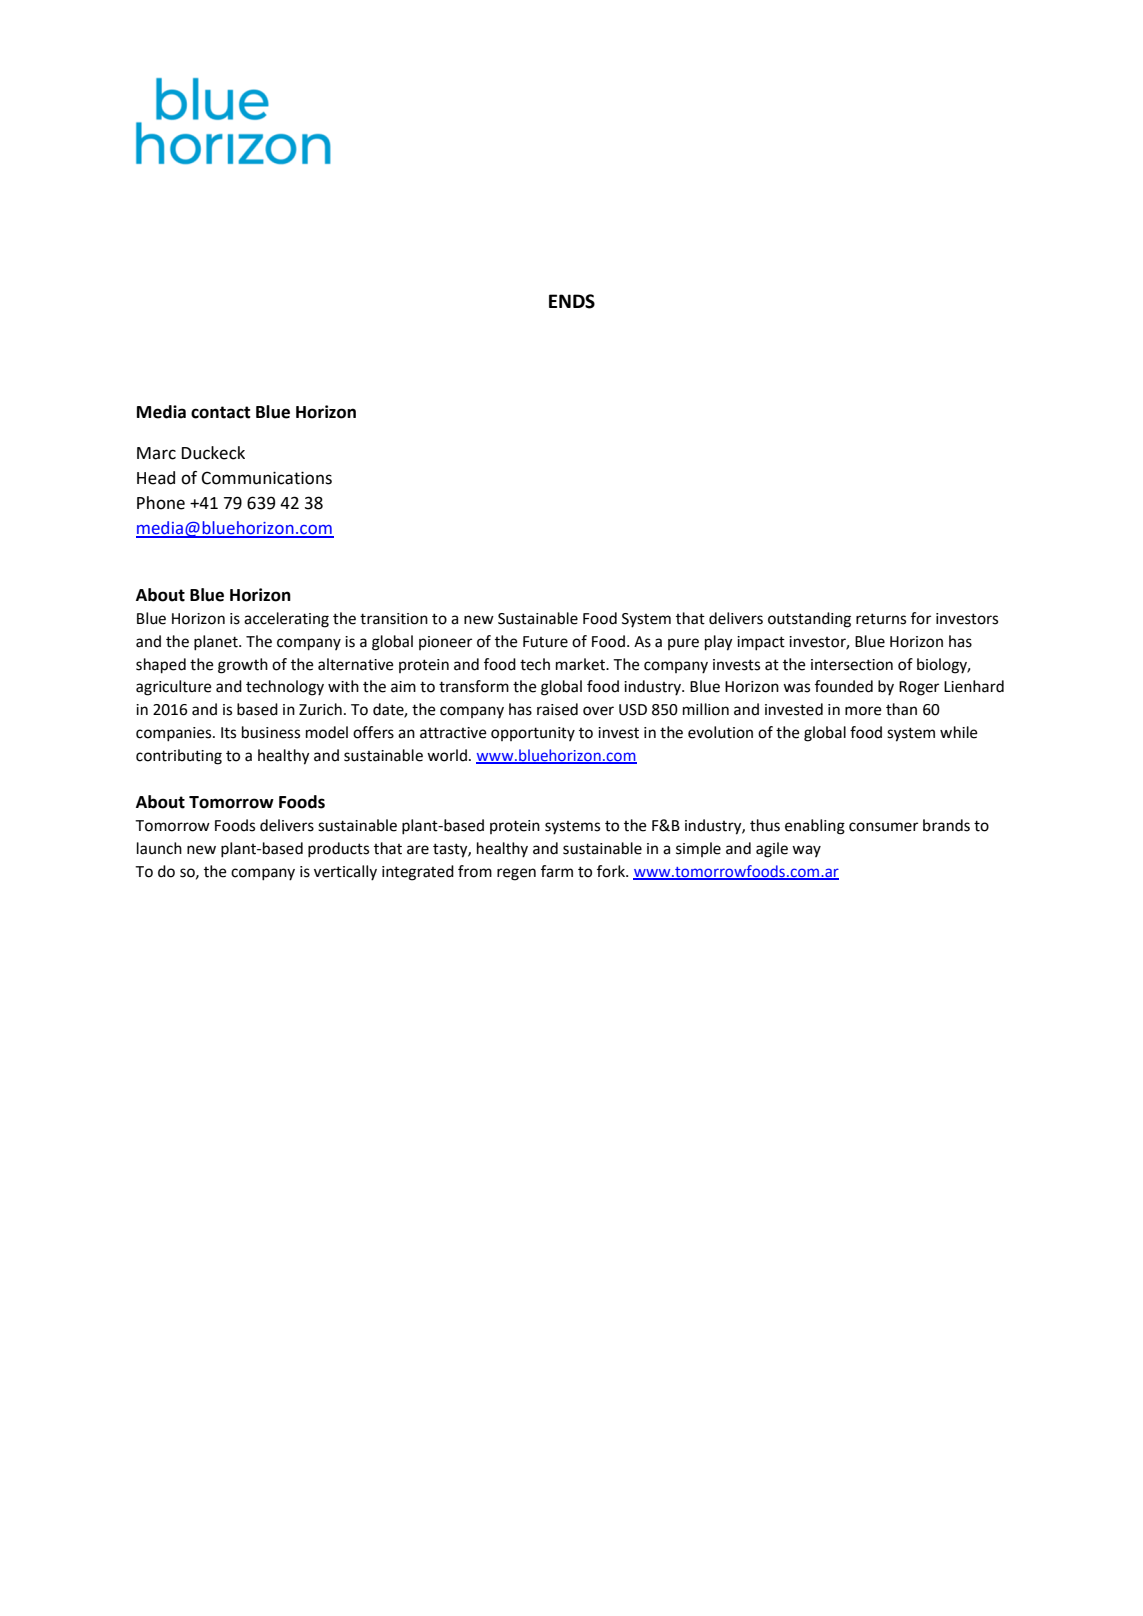  I want to click on contact, so click(220, 412).
